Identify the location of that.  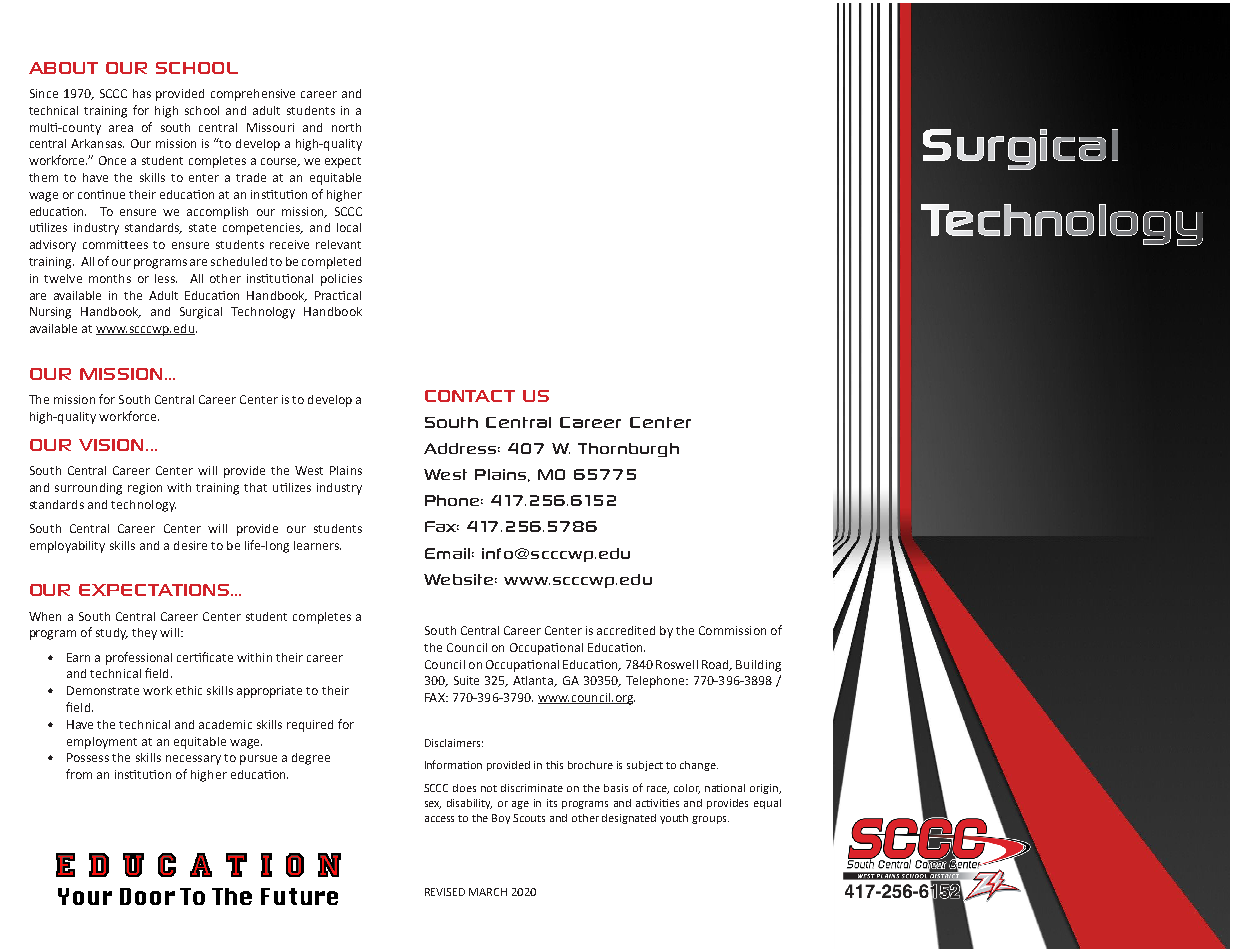
(255, 487).
